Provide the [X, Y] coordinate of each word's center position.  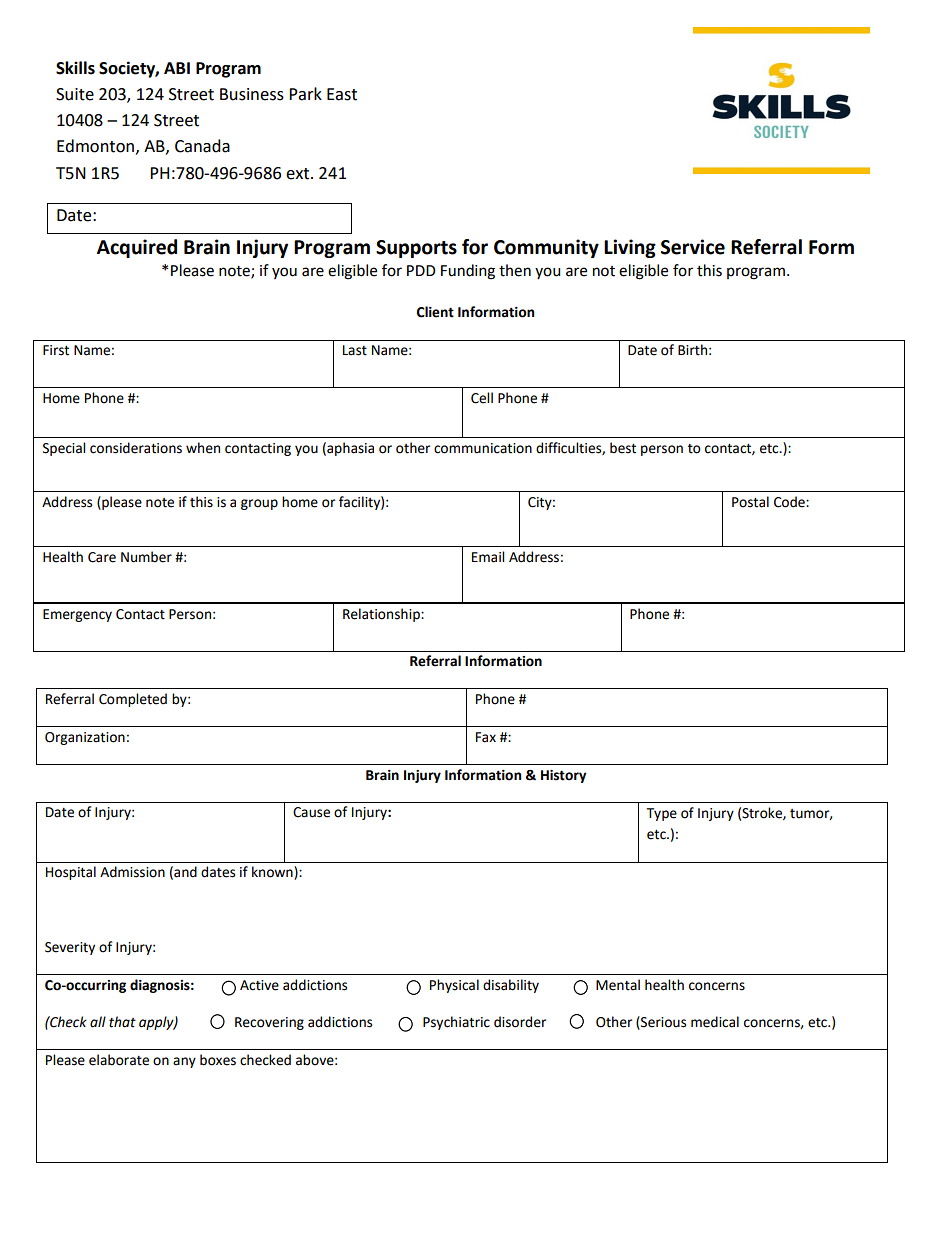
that [122, 1022]
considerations [136, 448]
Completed [133, 700]
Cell [482, 398]
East [342, 94]
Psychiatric [456, 1023]
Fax [486, 737]
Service [693, 247]
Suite [75, 94]
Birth [692, 350]
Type [662, 814]
